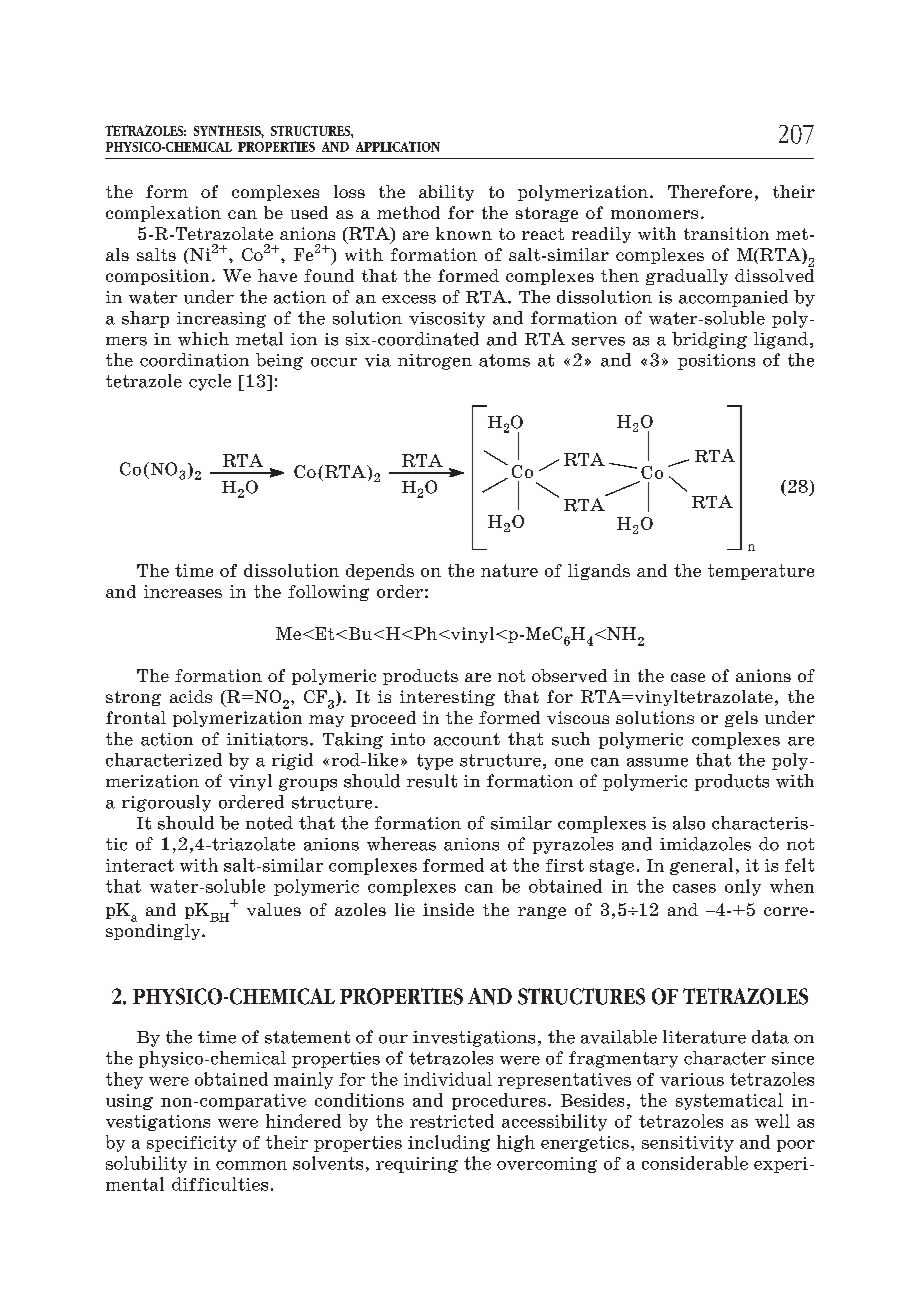  I want to click on specificity, so click(192, 1144).
